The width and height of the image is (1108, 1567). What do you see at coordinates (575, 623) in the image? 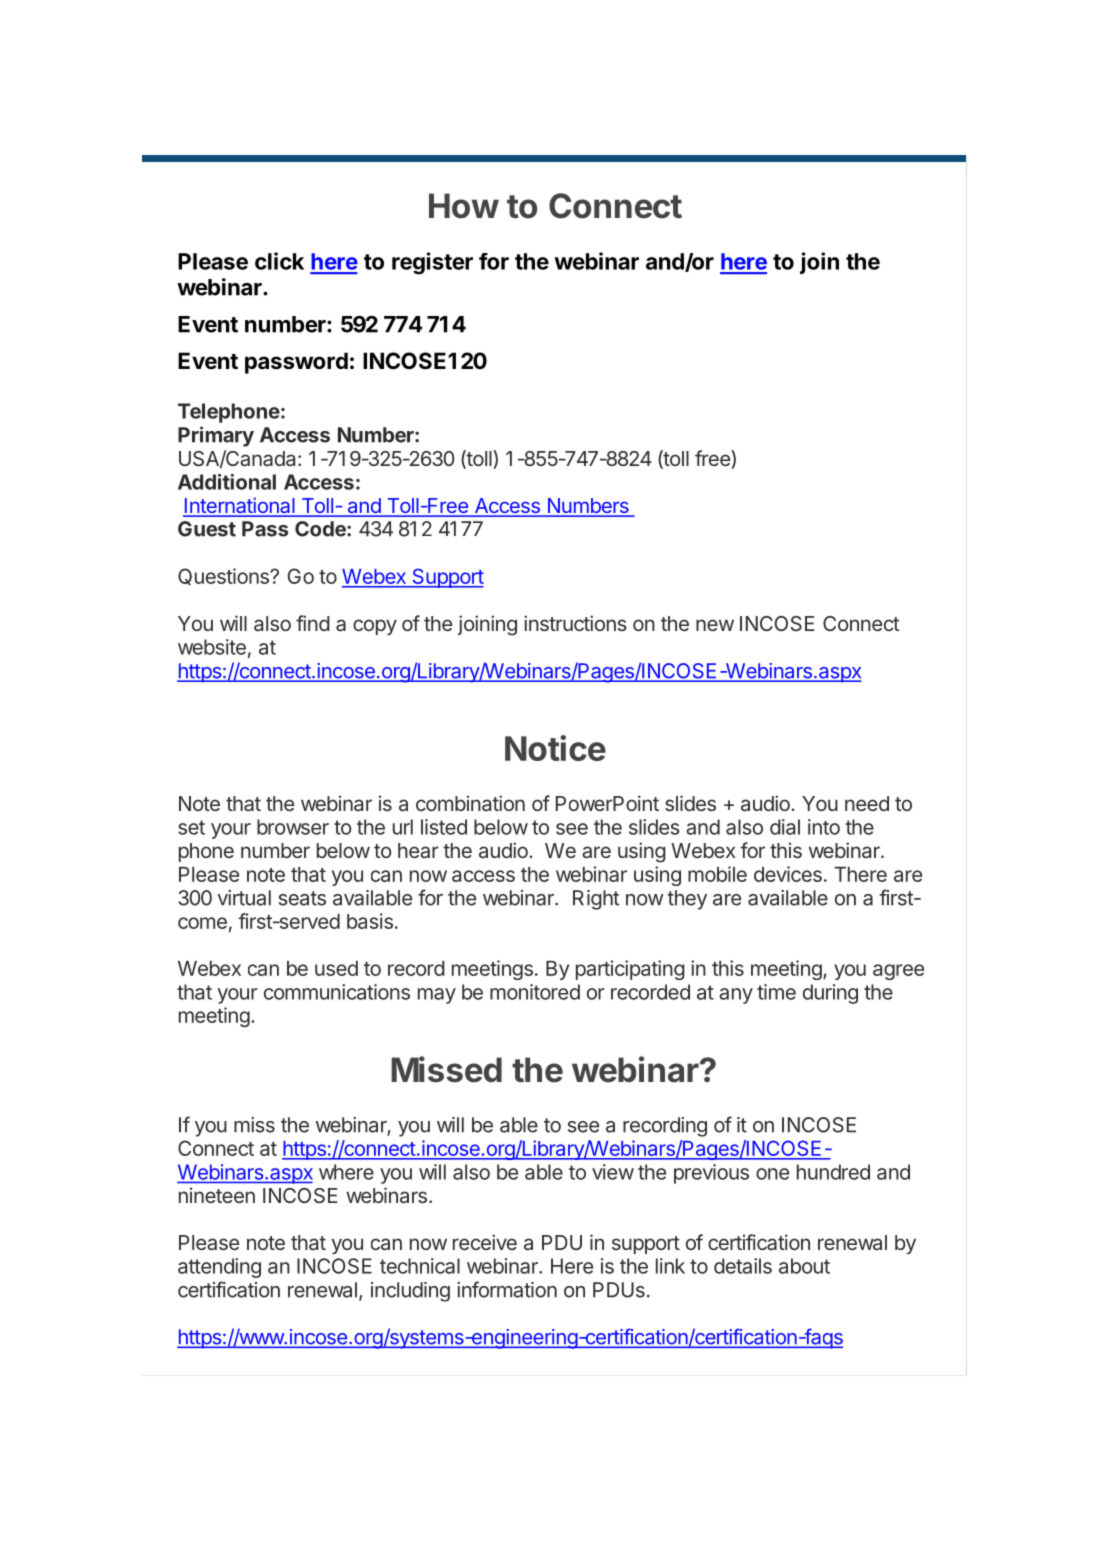
I see `instructions` at bounding box center [575, 623].
